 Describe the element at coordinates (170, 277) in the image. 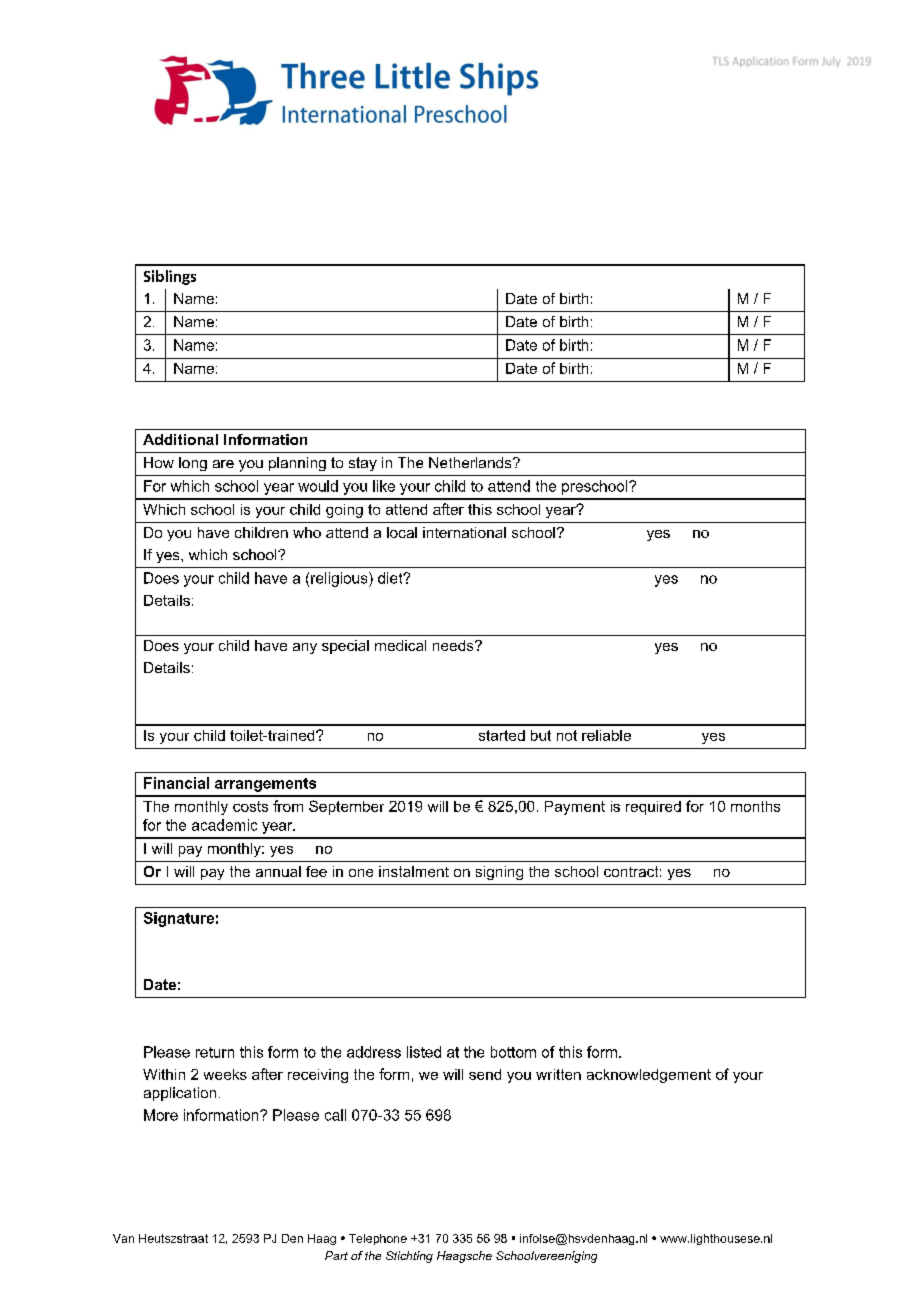

I see `Siblings` at that location.
